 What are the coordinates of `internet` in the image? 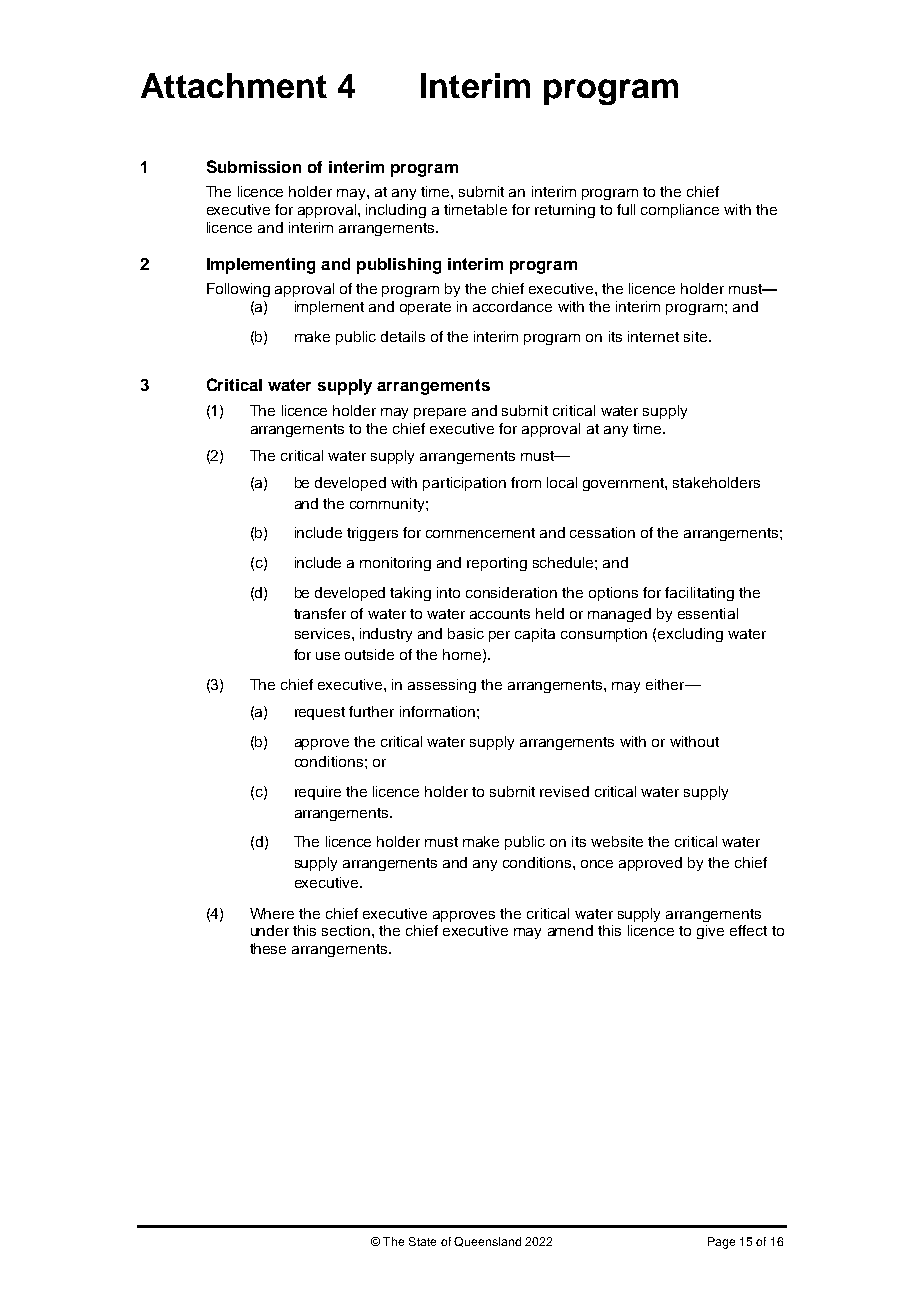 It's located at (653, 336).
